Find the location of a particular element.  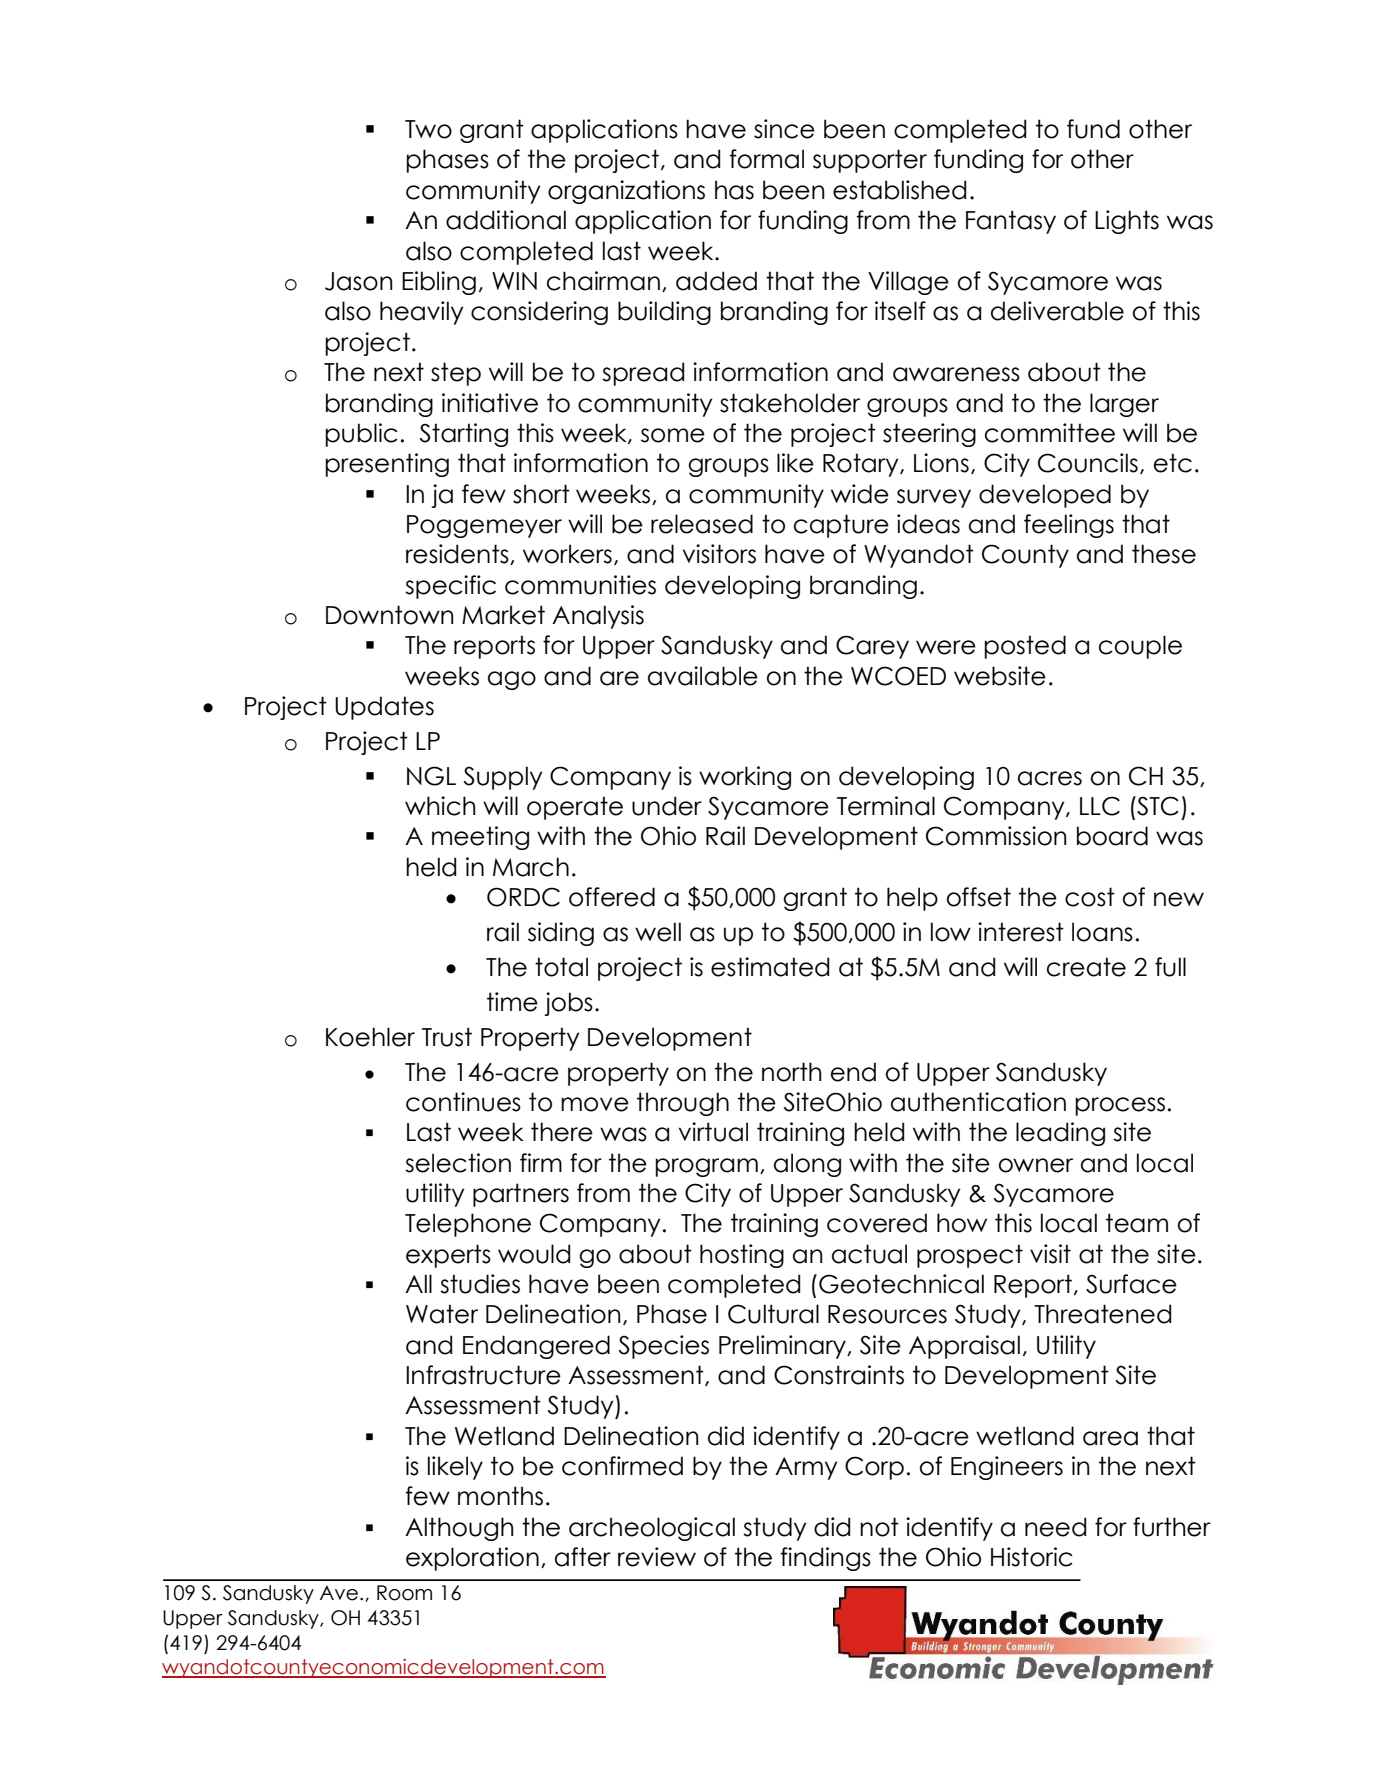

Two is located at coordinates (428, 129).
